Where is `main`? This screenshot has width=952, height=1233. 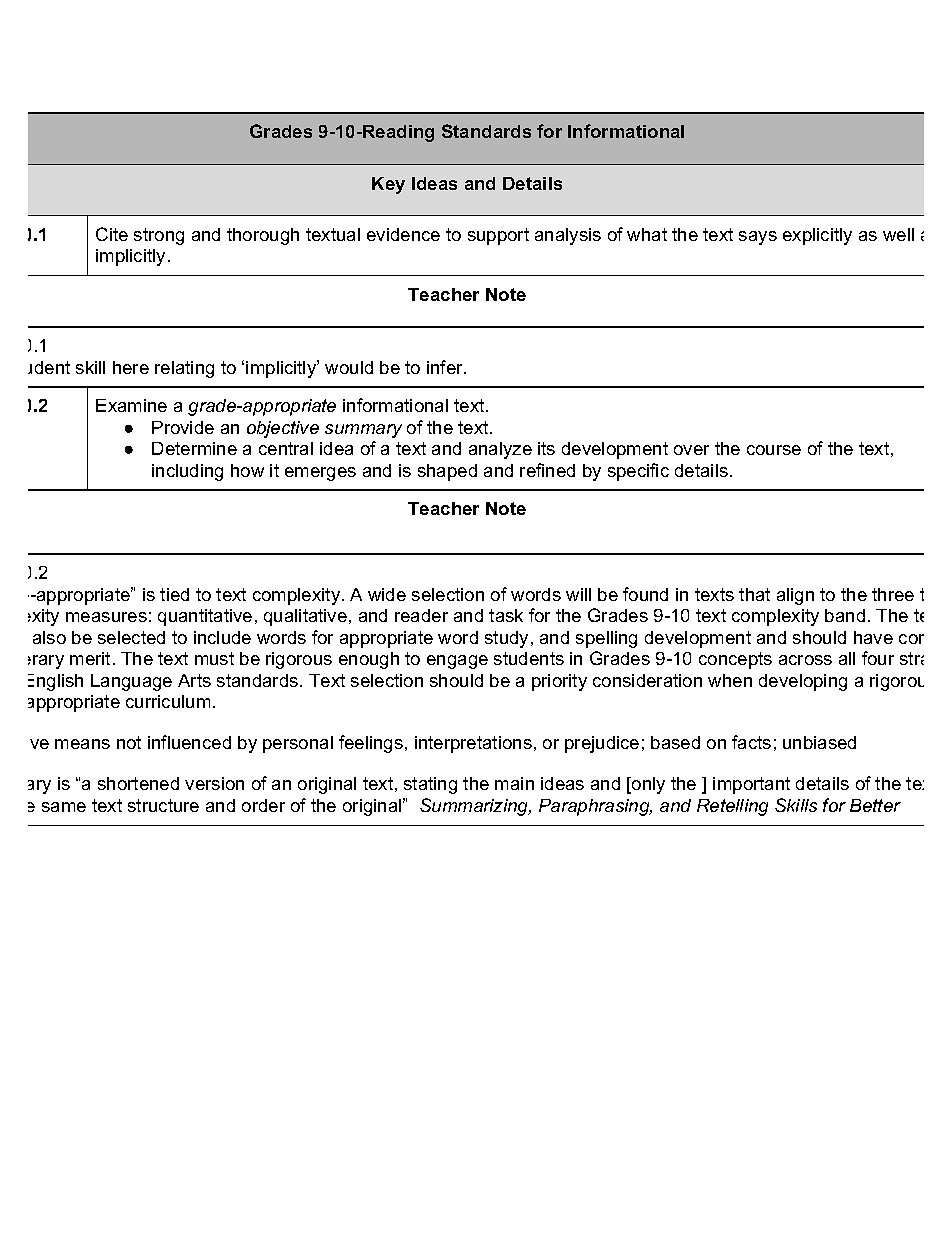 main is located at coordinates (514, 783).
